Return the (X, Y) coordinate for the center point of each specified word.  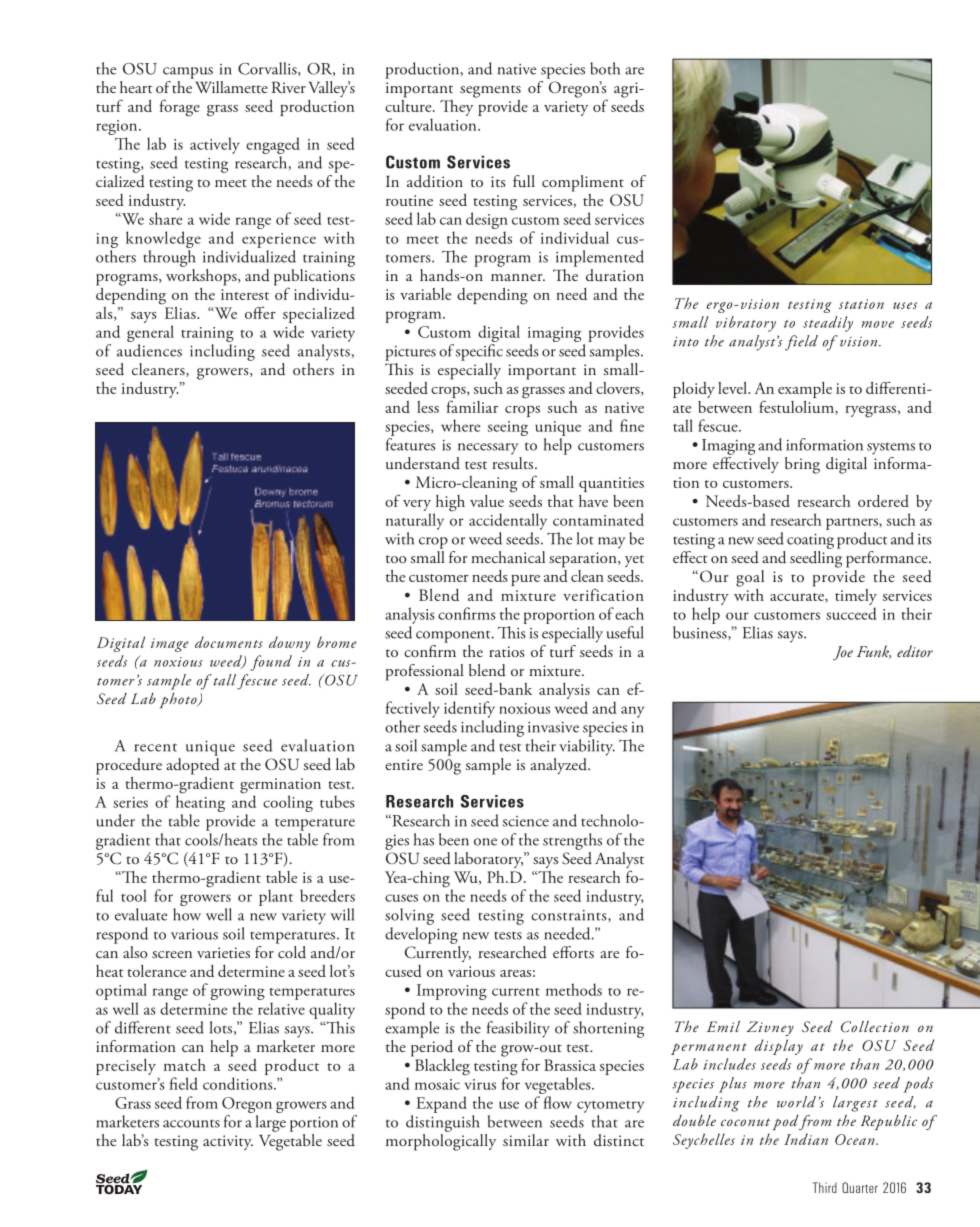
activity (228, 1142)
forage (180, 108)
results (514, 462)
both (605, 68)
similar (526, 1140)
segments (490, 91)
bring (802, 465)
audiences (149, 350)
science (526, 821)
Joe (843, 653)
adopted (193, 765)
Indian (806, 1139)
